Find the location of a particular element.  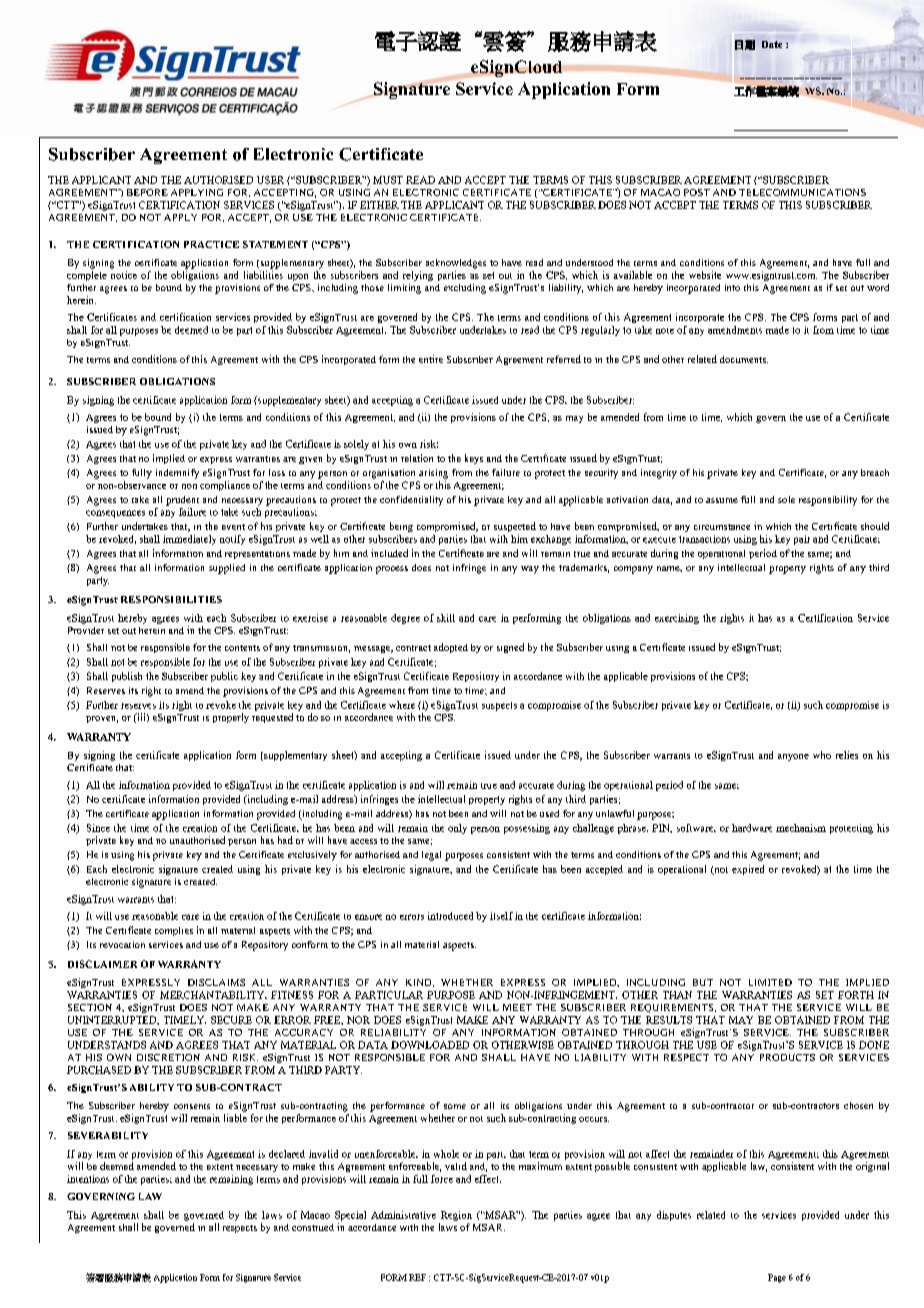

MEET is located at coordinates (517, 1007).
